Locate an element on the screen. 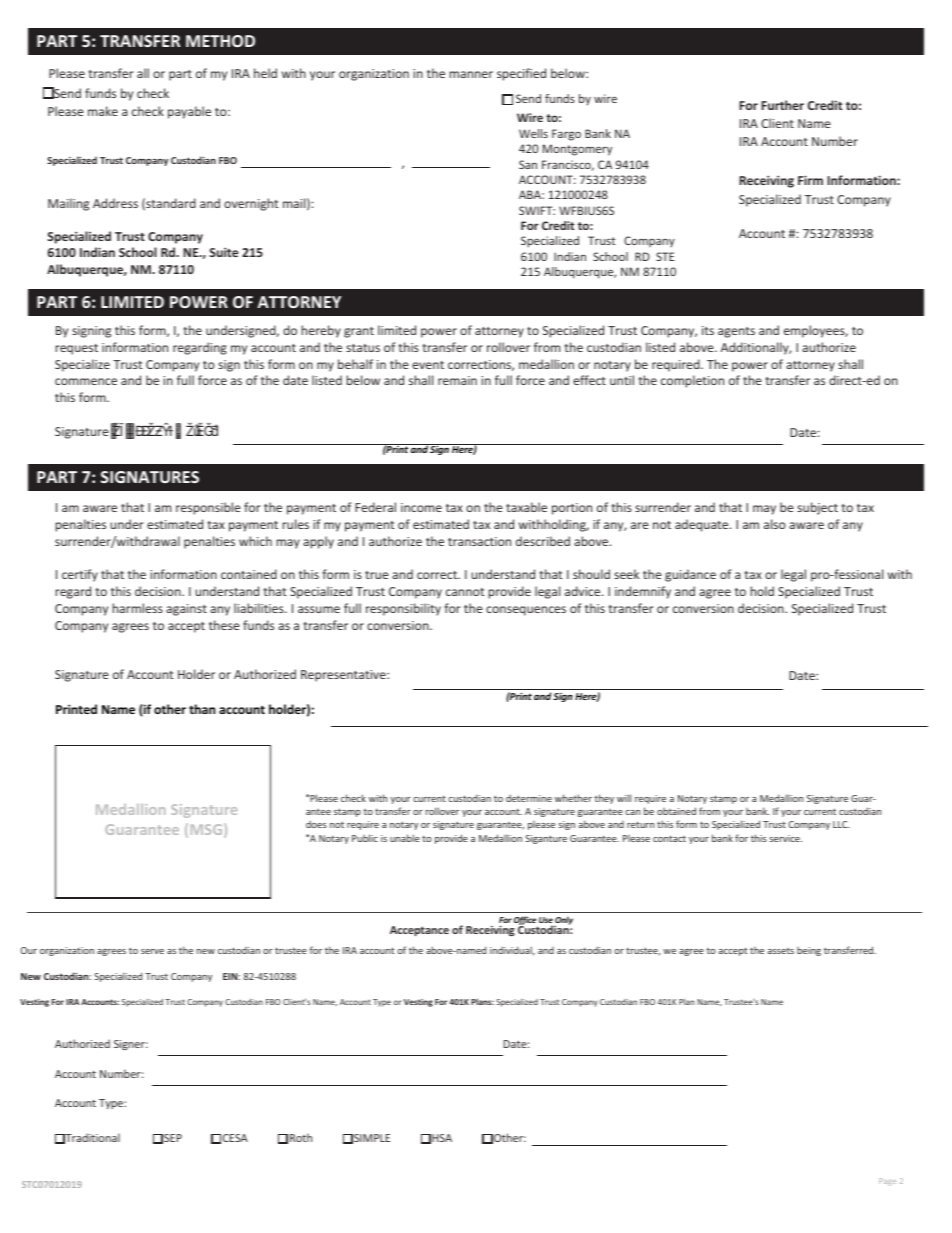  subject is located at coordinates (817, 508).
